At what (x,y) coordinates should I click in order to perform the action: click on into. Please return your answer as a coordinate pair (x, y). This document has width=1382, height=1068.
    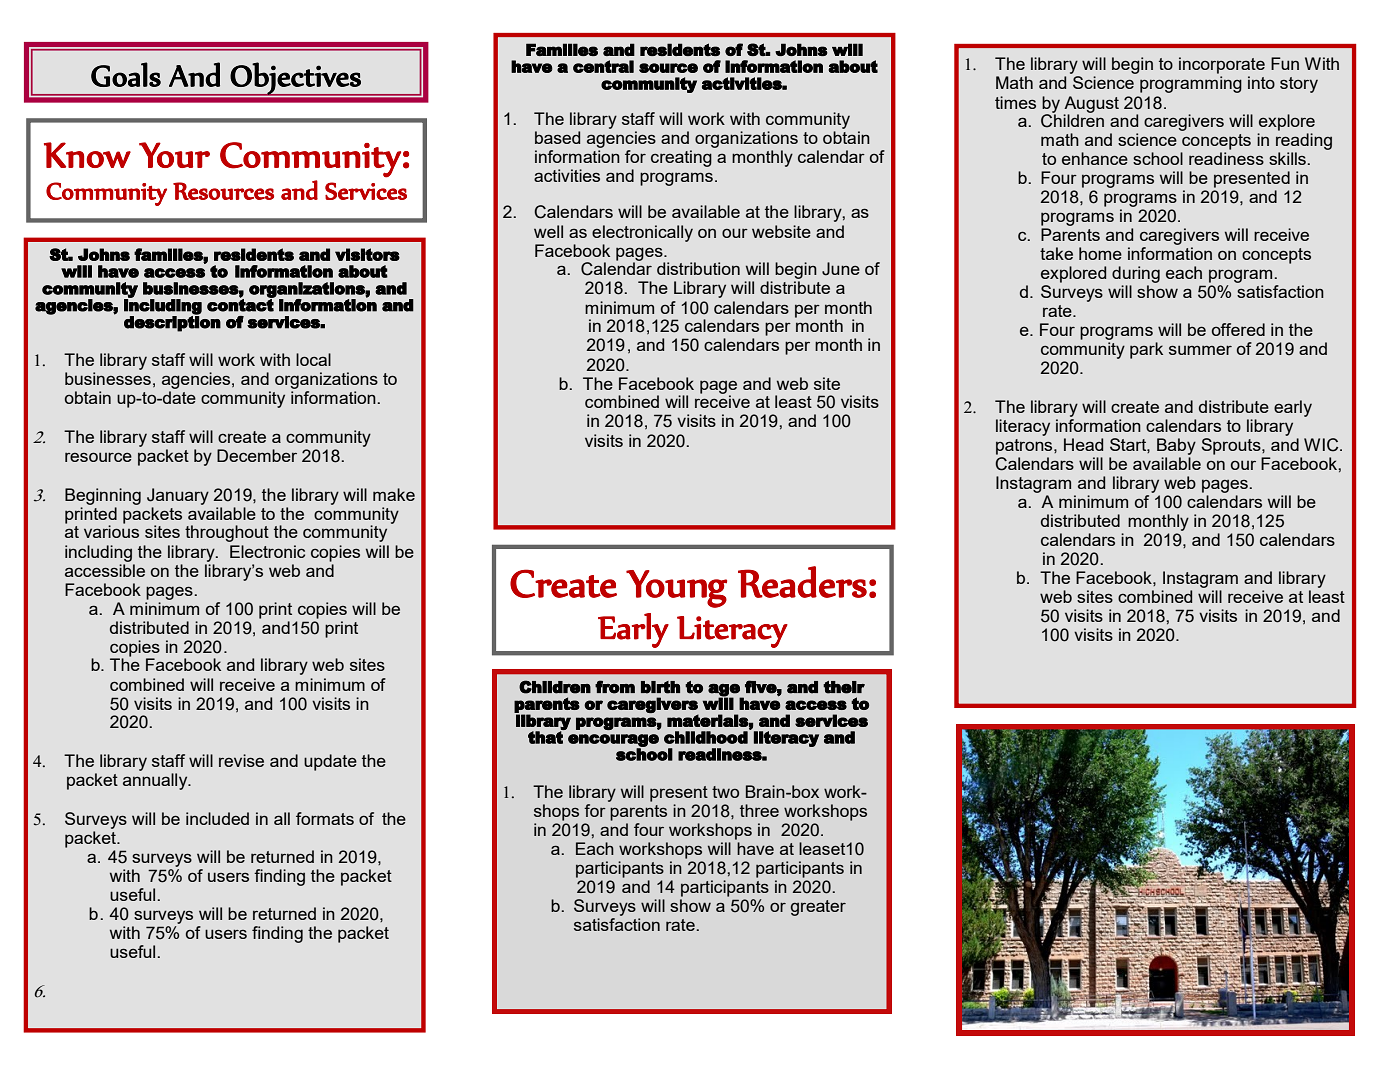
    Looking at the image, I should click on (1261, 82).
